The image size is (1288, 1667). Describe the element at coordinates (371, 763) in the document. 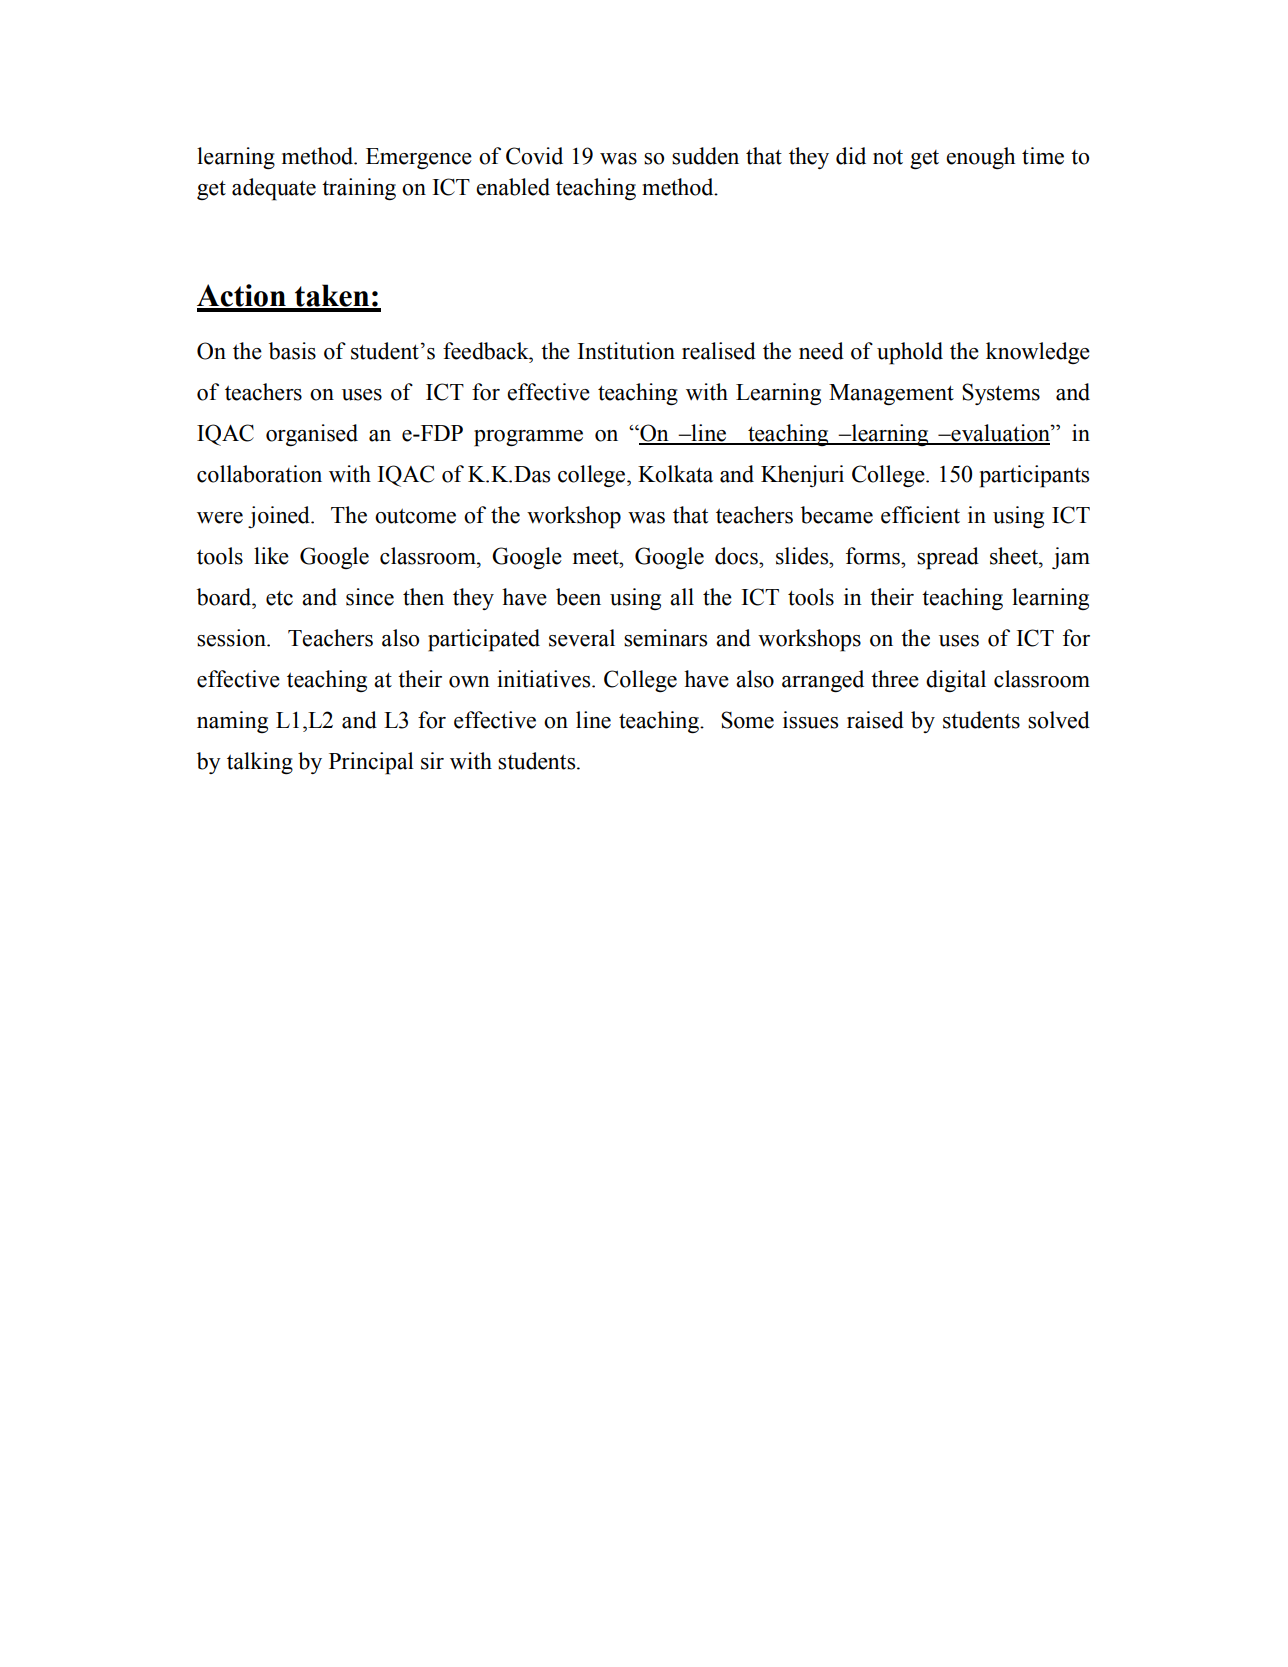

I see `Principal` at that location.
